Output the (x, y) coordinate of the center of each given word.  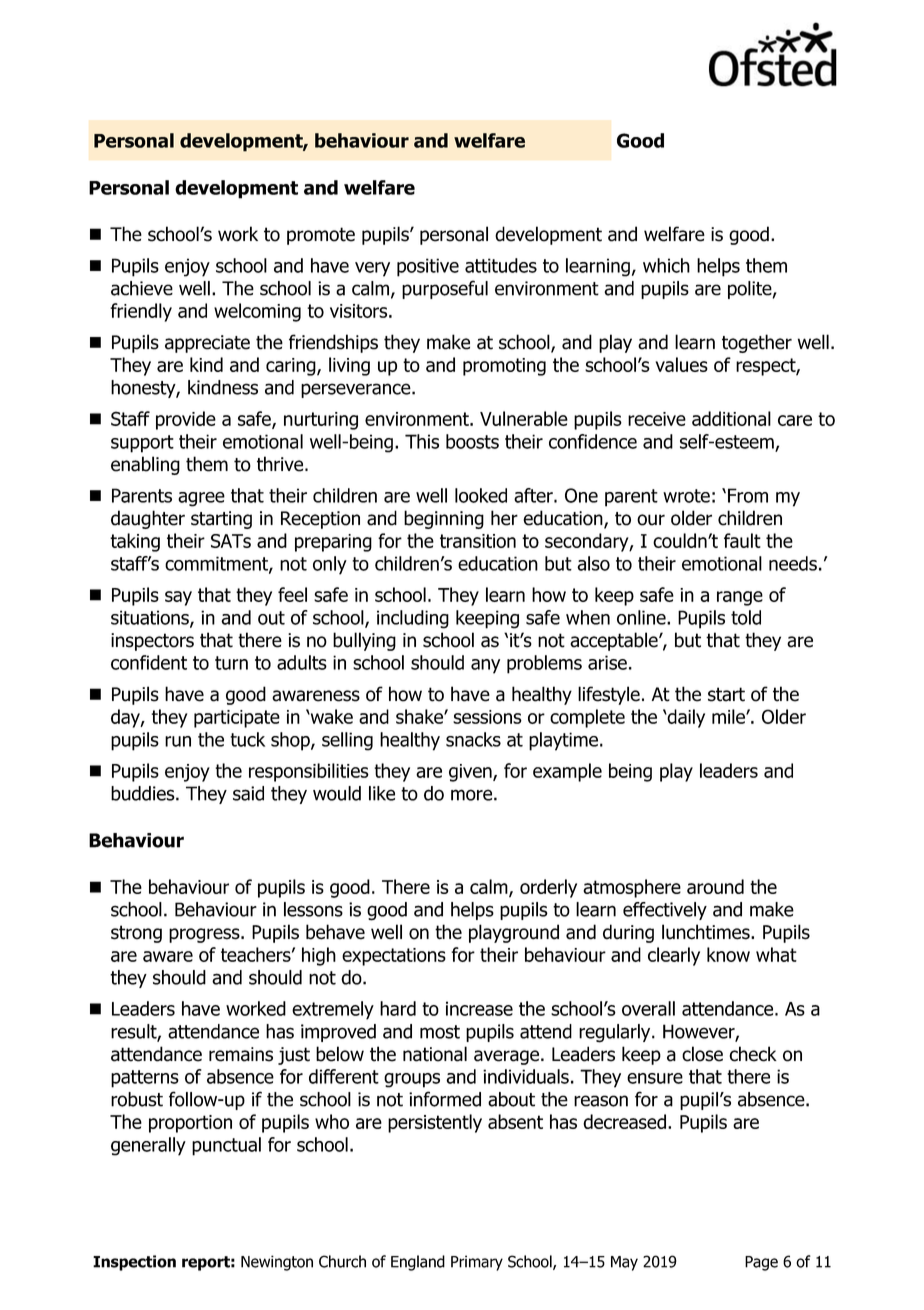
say (178, 598)
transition (478, 541)
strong (136, 934)
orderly (548, 888)
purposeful (445, 289)
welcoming (257, 312)
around (715, 886)
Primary (477, 1263)
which (666, 265)
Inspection (134, 1263)
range (740, 598)
